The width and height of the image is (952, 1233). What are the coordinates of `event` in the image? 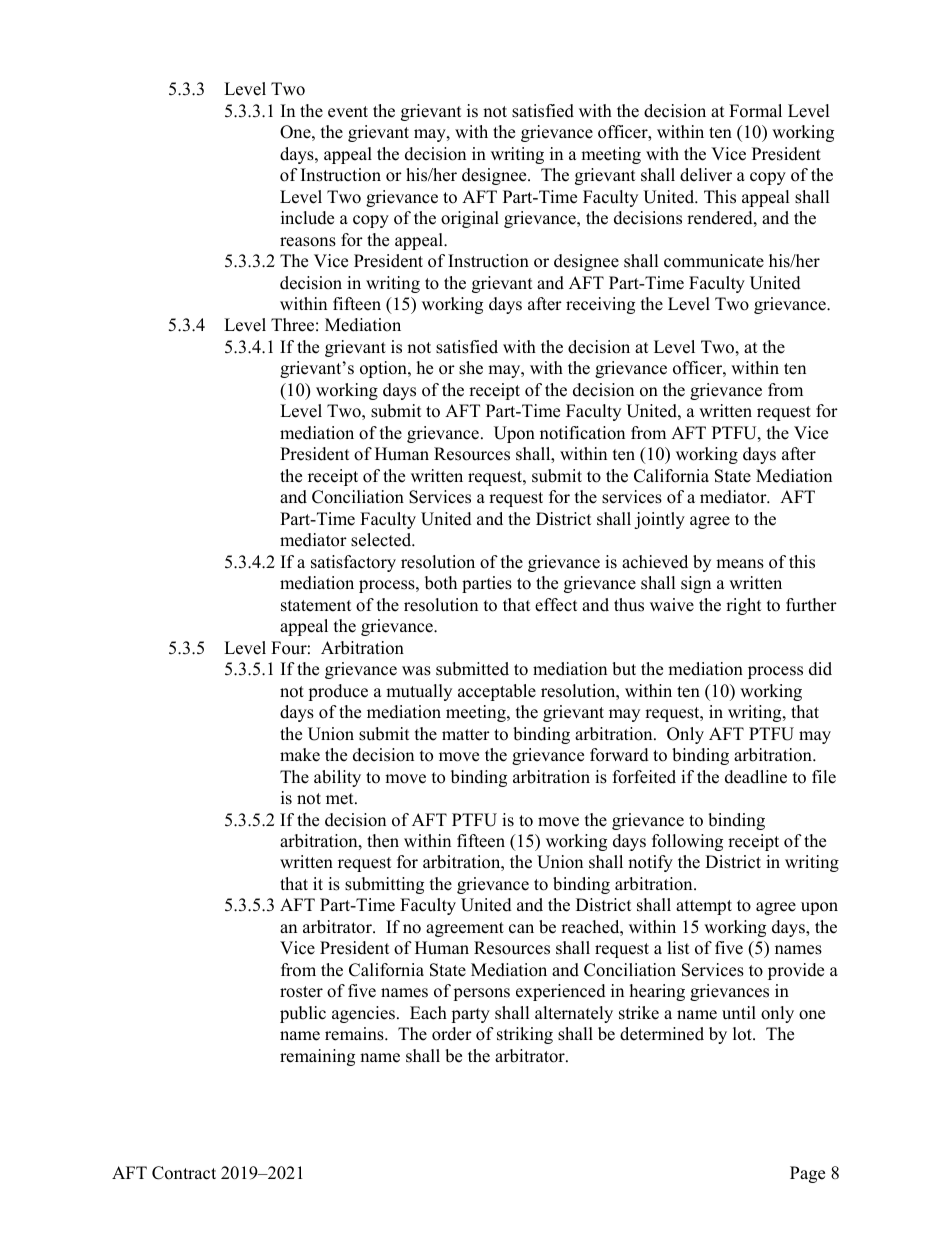 It's located at (348, 112).
